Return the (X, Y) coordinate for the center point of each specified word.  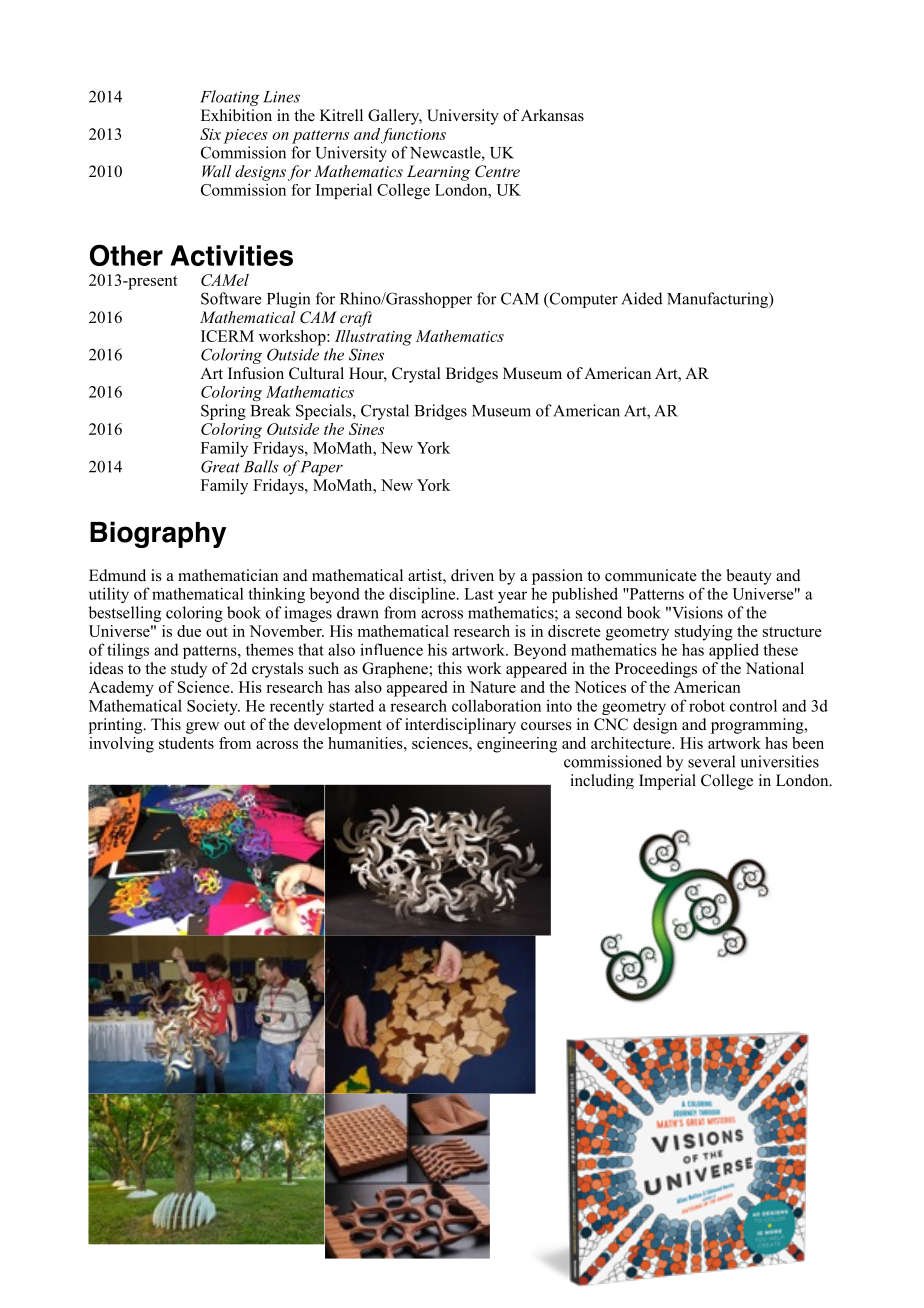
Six (210, 134)
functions (413, 136)
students (186, 743)
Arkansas (552, 115)
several (711, 761)
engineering (517, 745)
